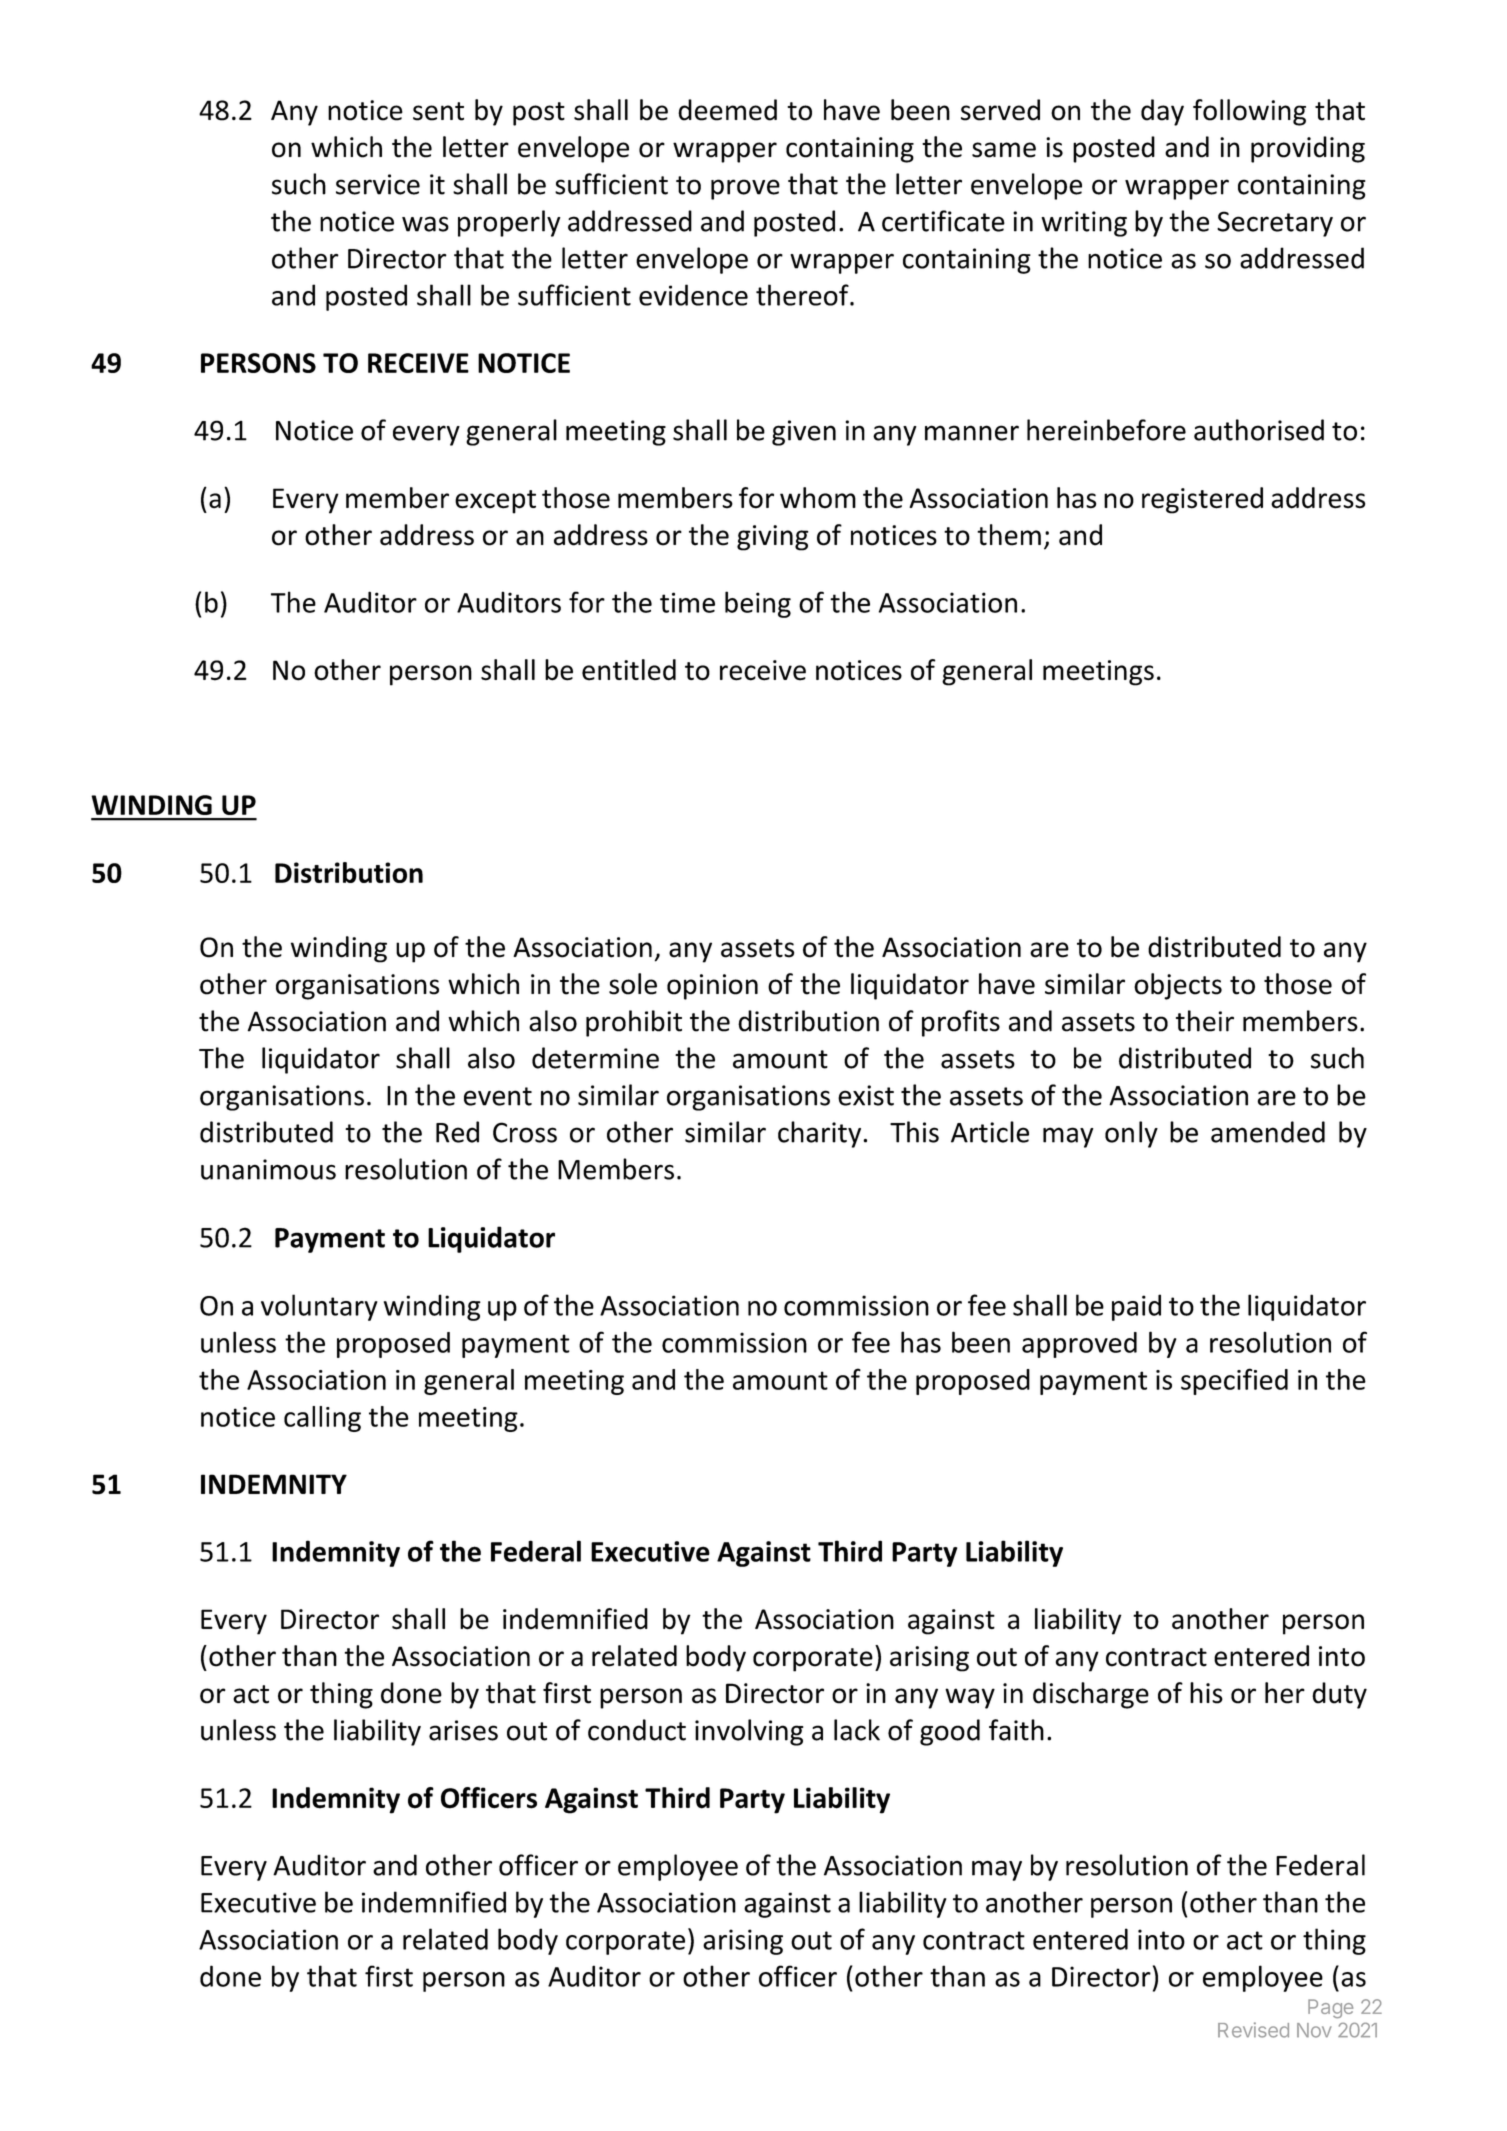  What do you see at coordinates (866, 1095) in the screenshot?
I see `exist` at bounding box center [866, 1095].
